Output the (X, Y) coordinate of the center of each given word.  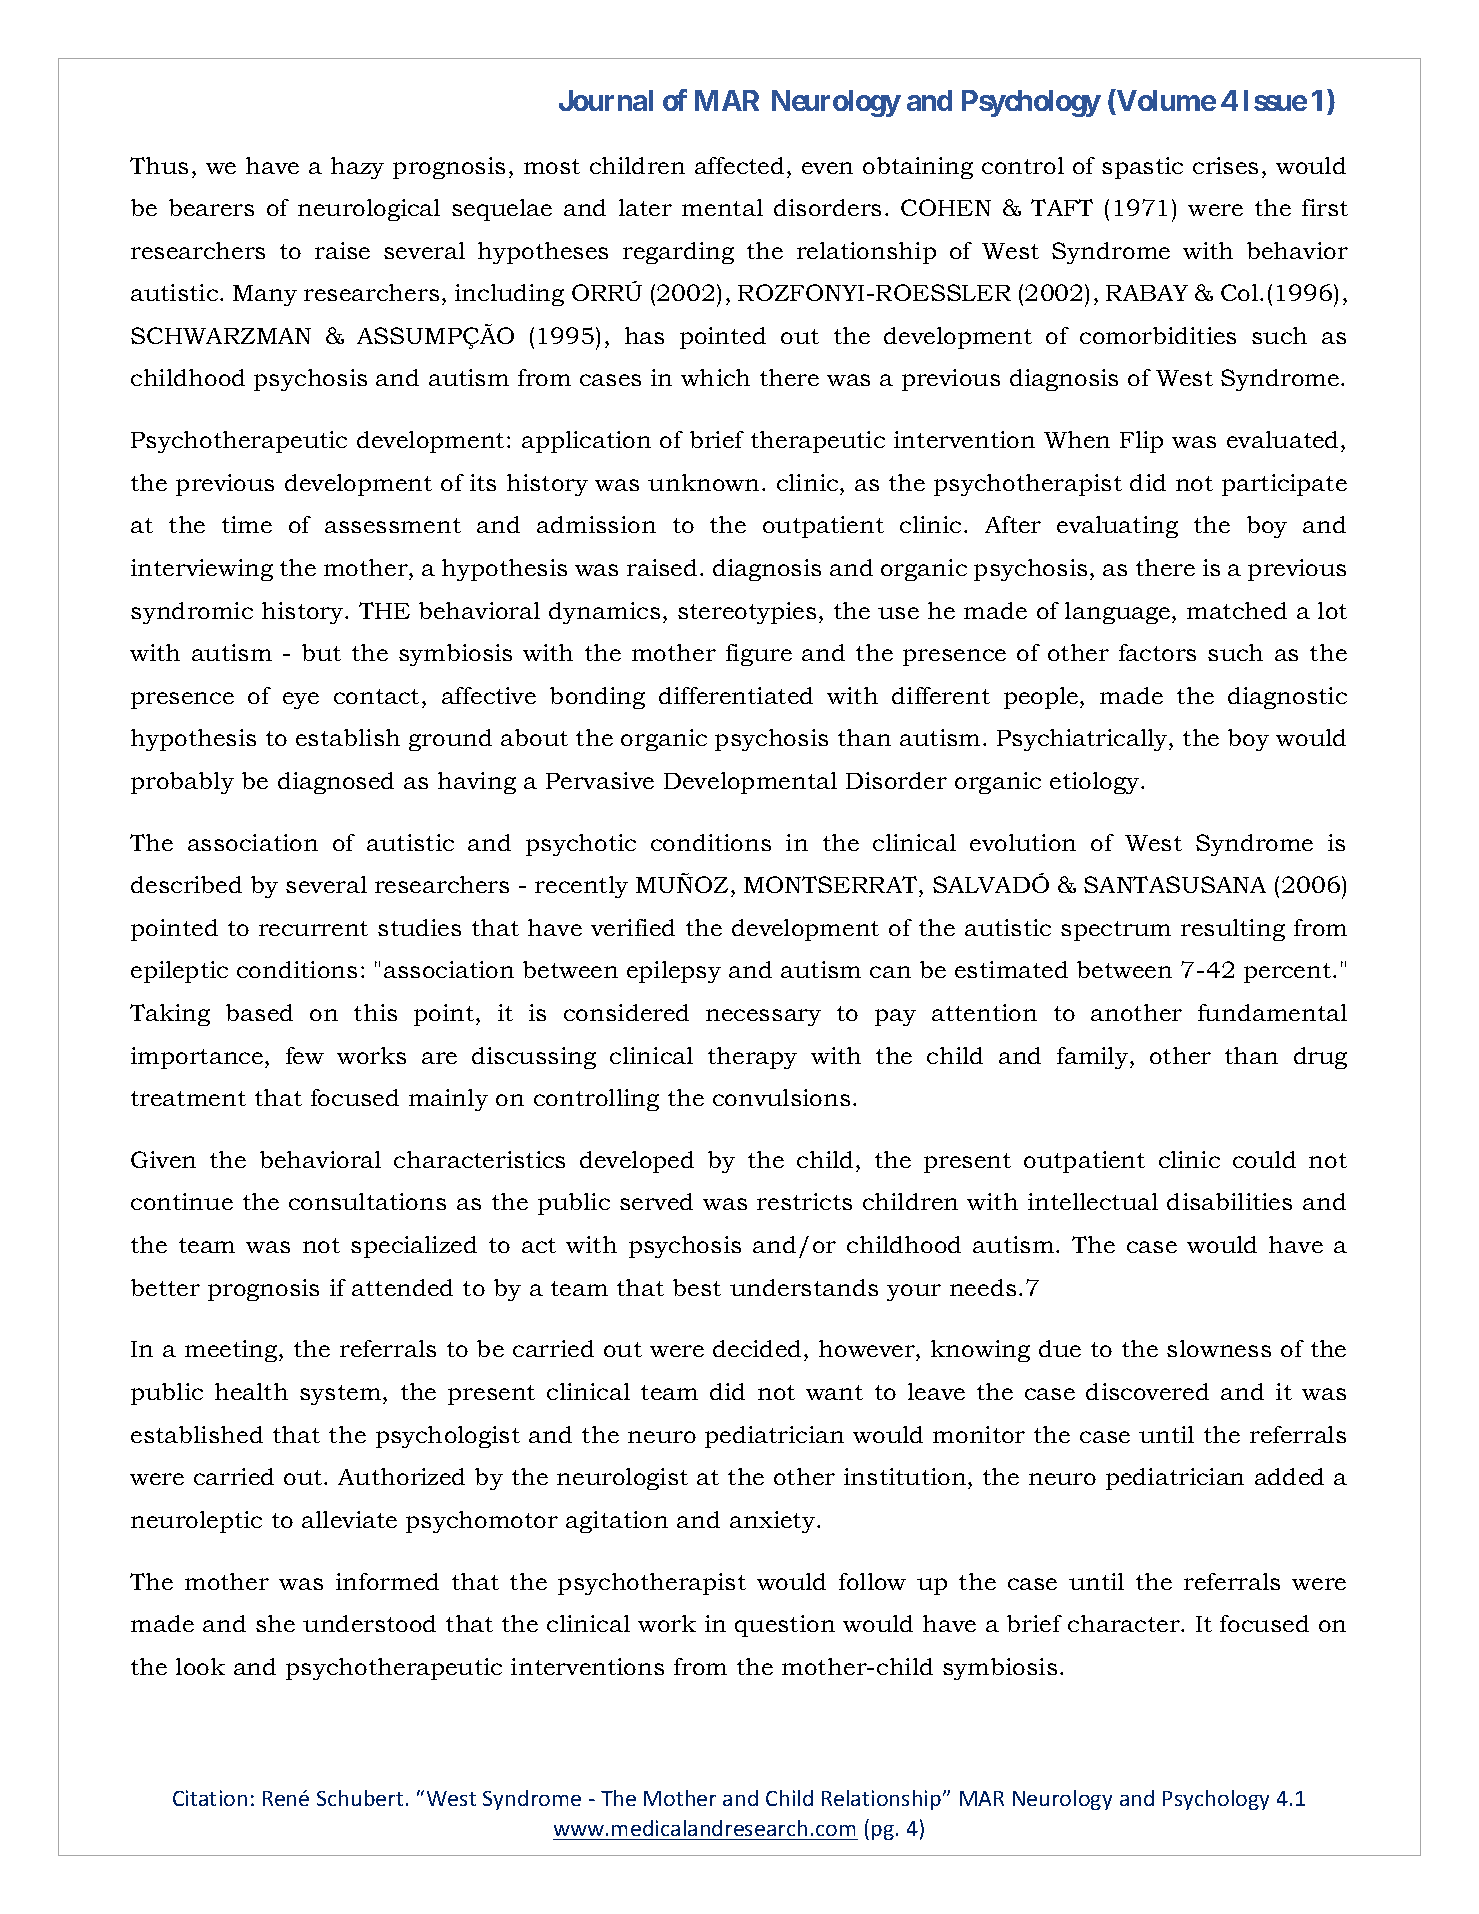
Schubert (360, 1798)
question (785, 1626)
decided (757, 1348)
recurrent (313, 928)
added (1289, 1476)
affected (739, 165)
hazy (357, 168)
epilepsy (674, 972)
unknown (703, 482)
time (247, 524)
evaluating (1117, 527)
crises (1225, 165)
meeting (232, 1351)
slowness (1219, 1348)
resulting (1233, 930)
